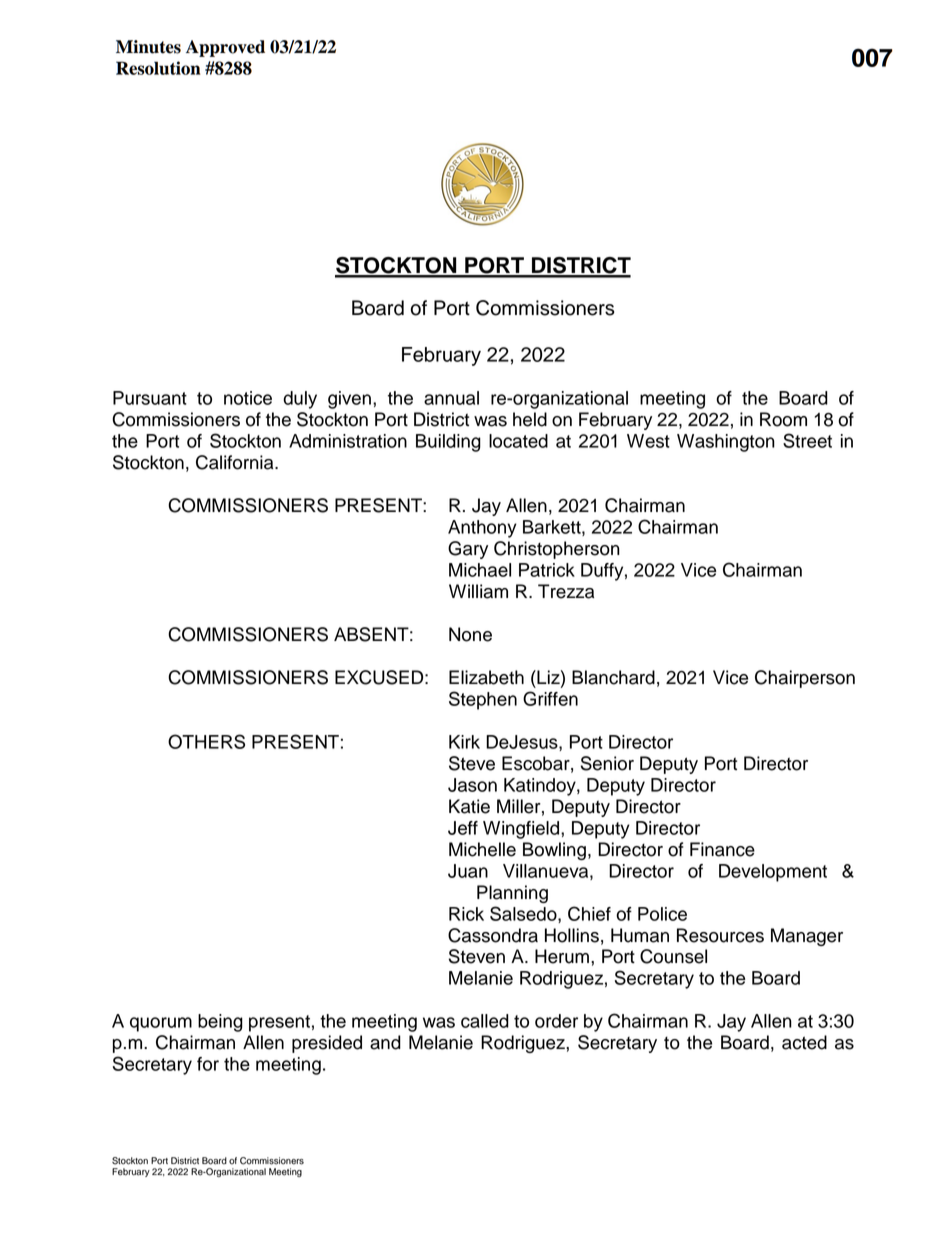 The width and height of the screenshot is (952, 1233). Describe the element at coordinates (451, 398) in the screenshot. I see `annual` at that location.
